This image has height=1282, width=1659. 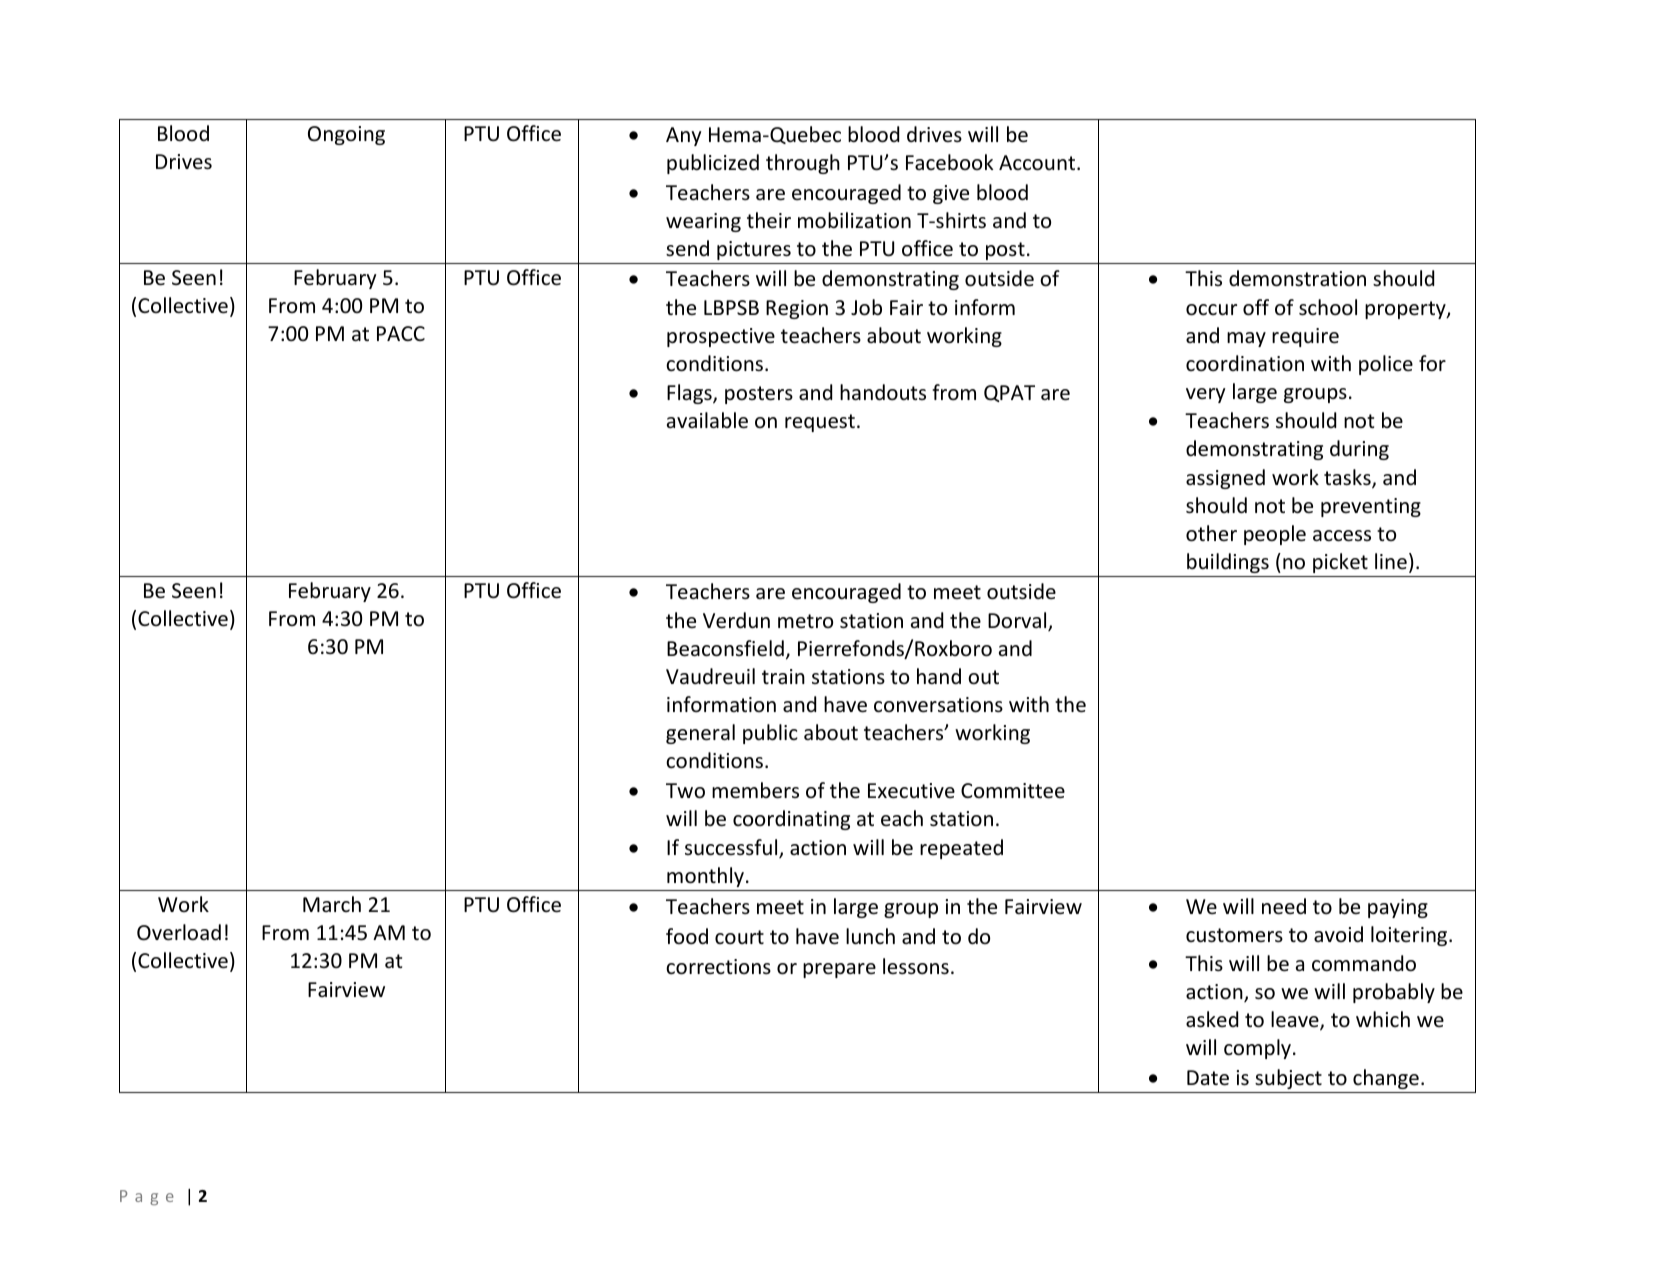 What do you see at coordinates (179, 932) in the image?
I see `Overload` at bounding box center [179, 932].
